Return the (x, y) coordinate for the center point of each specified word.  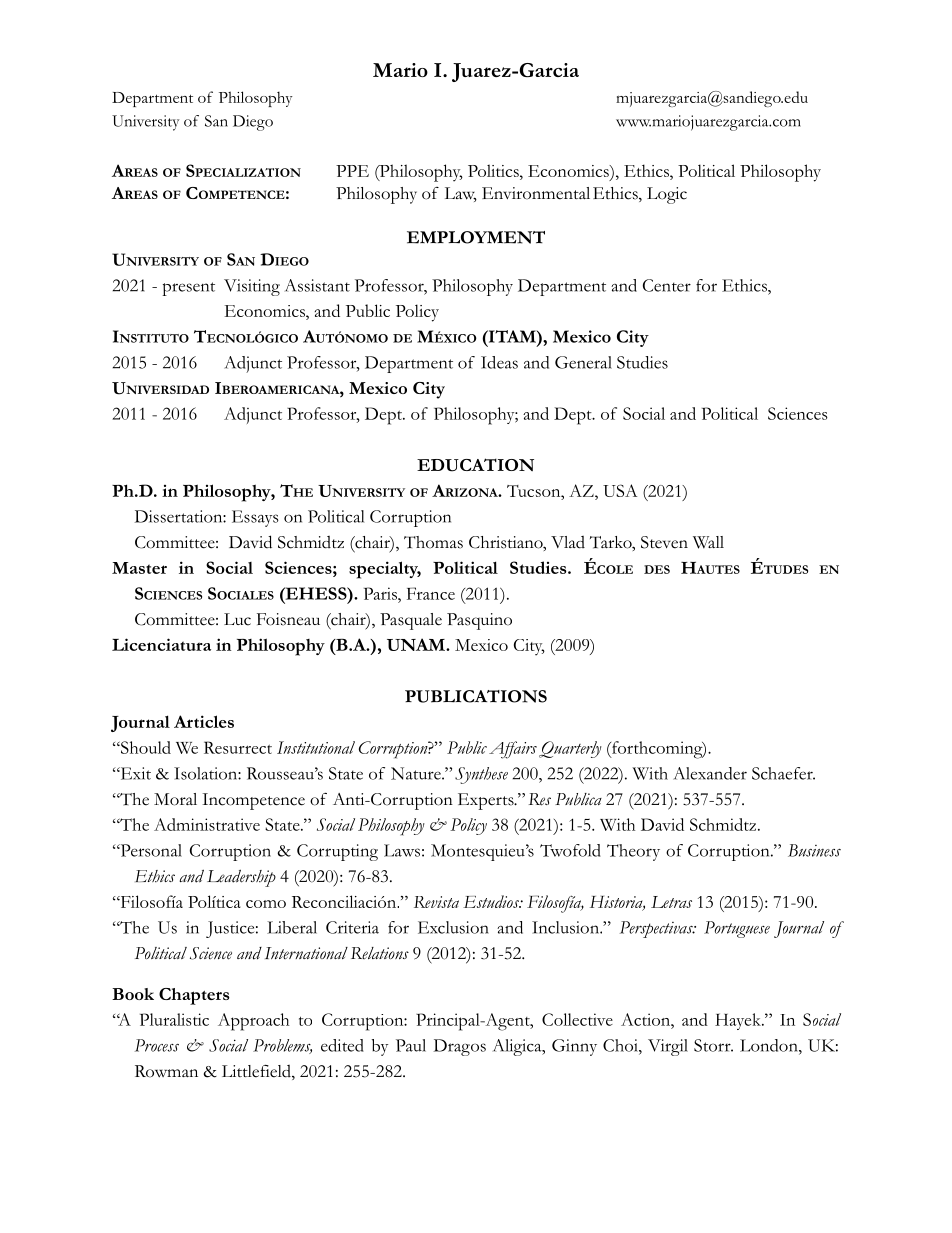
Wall (708, 542)
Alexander (710, 773)
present (188, 289)
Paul (411, 1045)
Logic (667, 195)
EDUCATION (475, 465)
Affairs (513, 750)
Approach (253, 1022)
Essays (255, 518)
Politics (494, 170)
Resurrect (238, 747)
